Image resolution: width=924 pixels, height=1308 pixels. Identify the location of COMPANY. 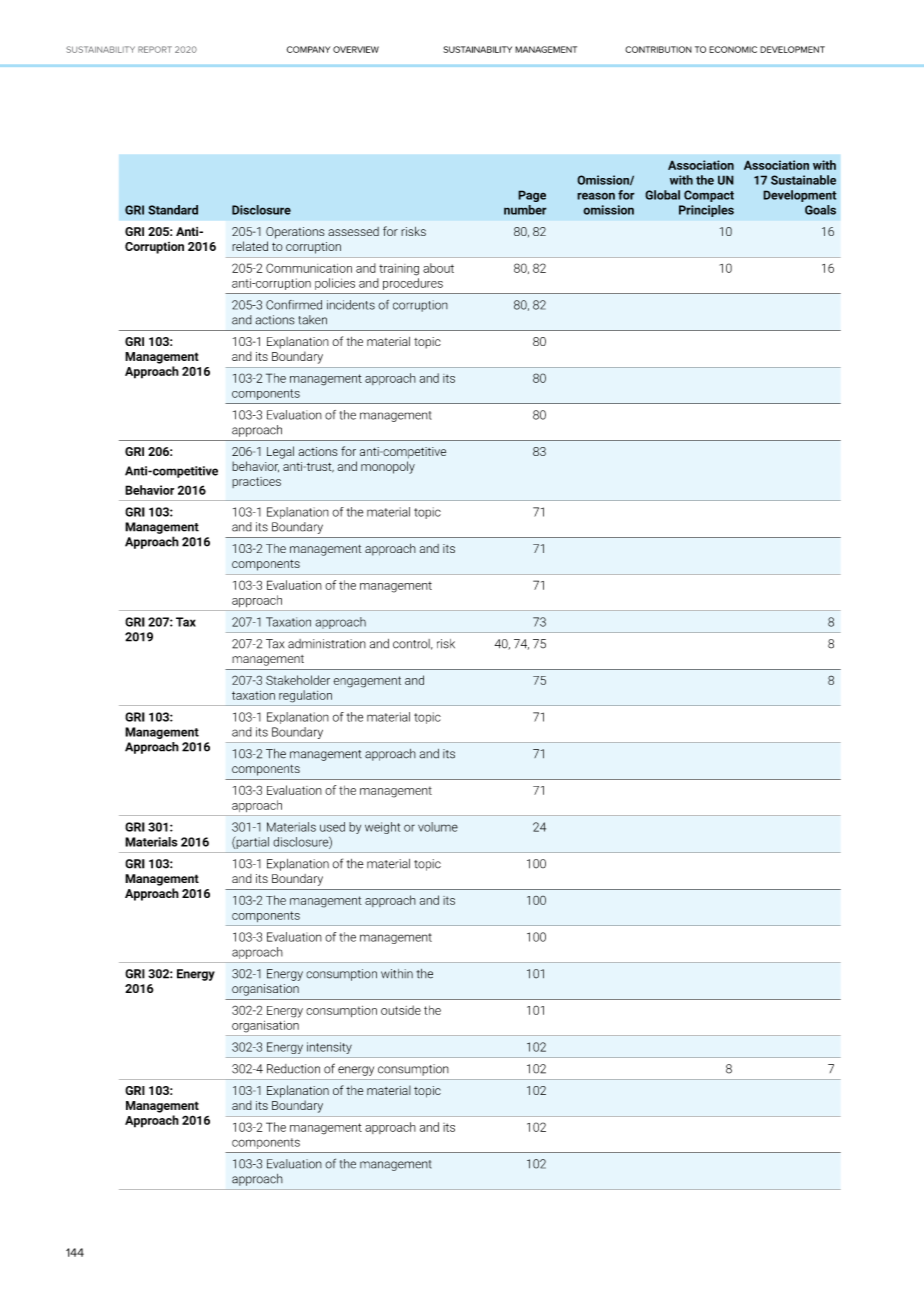
(308, 49).
